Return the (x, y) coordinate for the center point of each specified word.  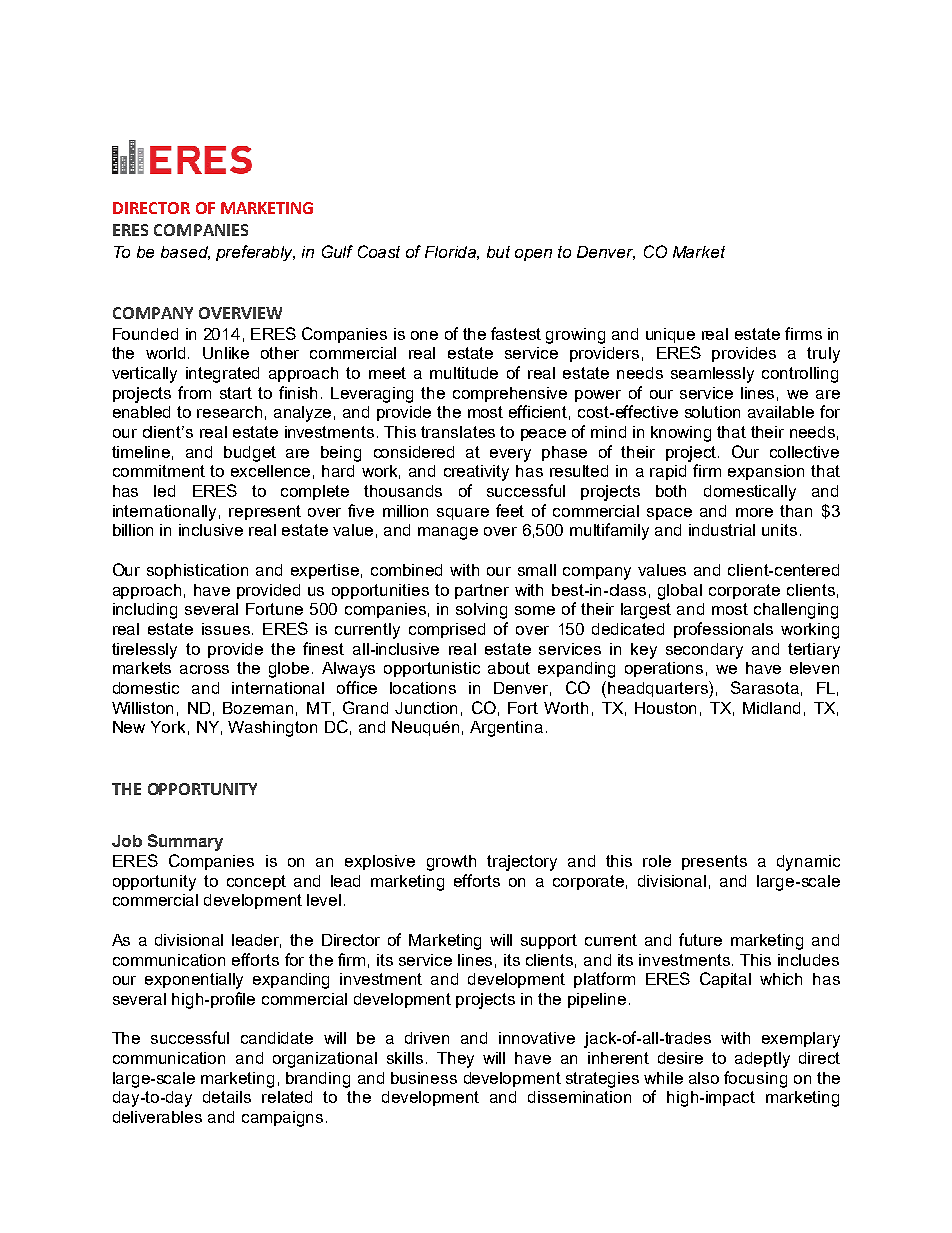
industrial (722, 530)
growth (451, 863)
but (498, 252)
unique (670, 335)
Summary (185, 842)
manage (448, 533)
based (185, 253)
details (227, 1097)
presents (714, 862)
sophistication (197, 571)
